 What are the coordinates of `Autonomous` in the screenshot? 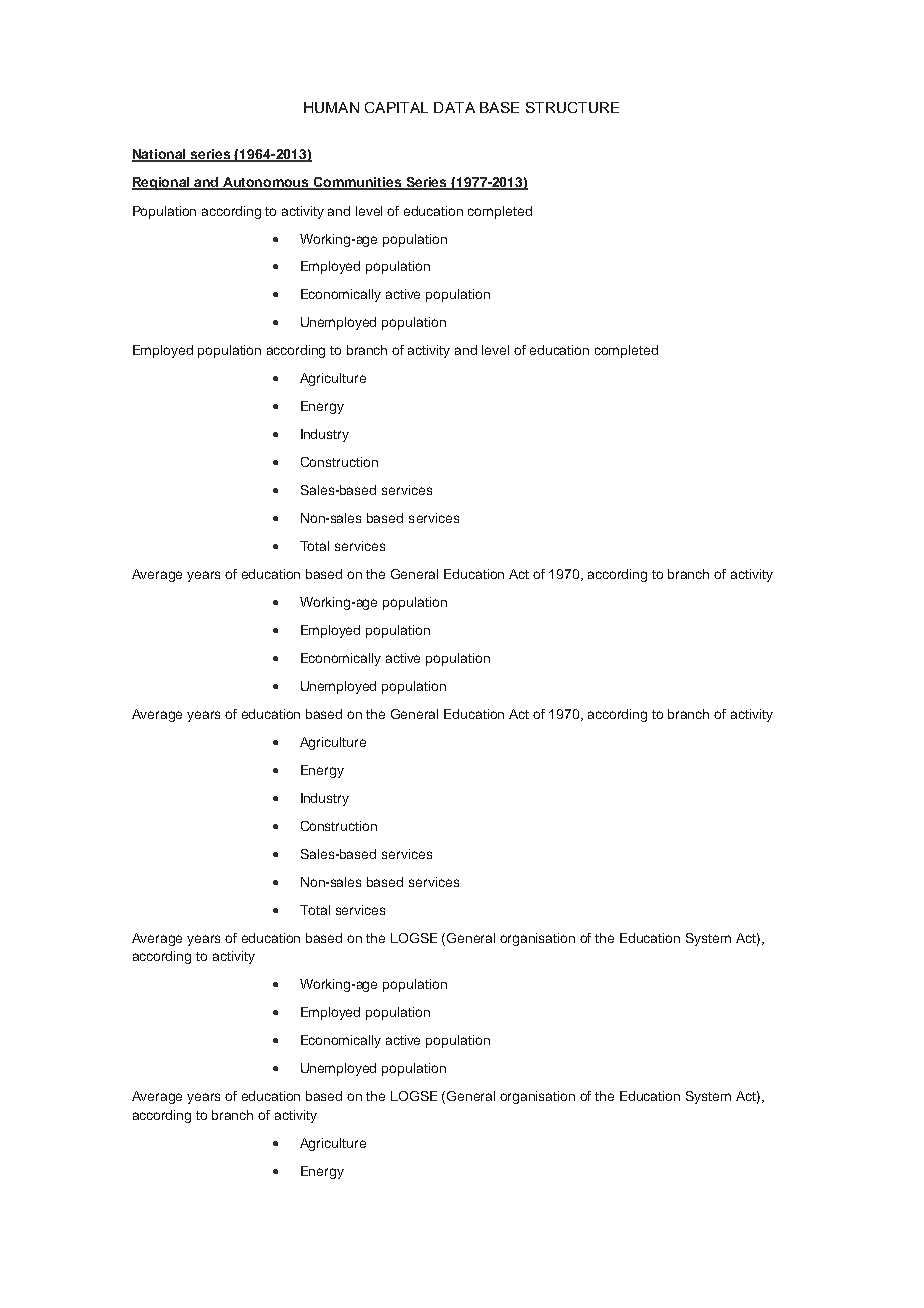 It's located at (267, 183).
